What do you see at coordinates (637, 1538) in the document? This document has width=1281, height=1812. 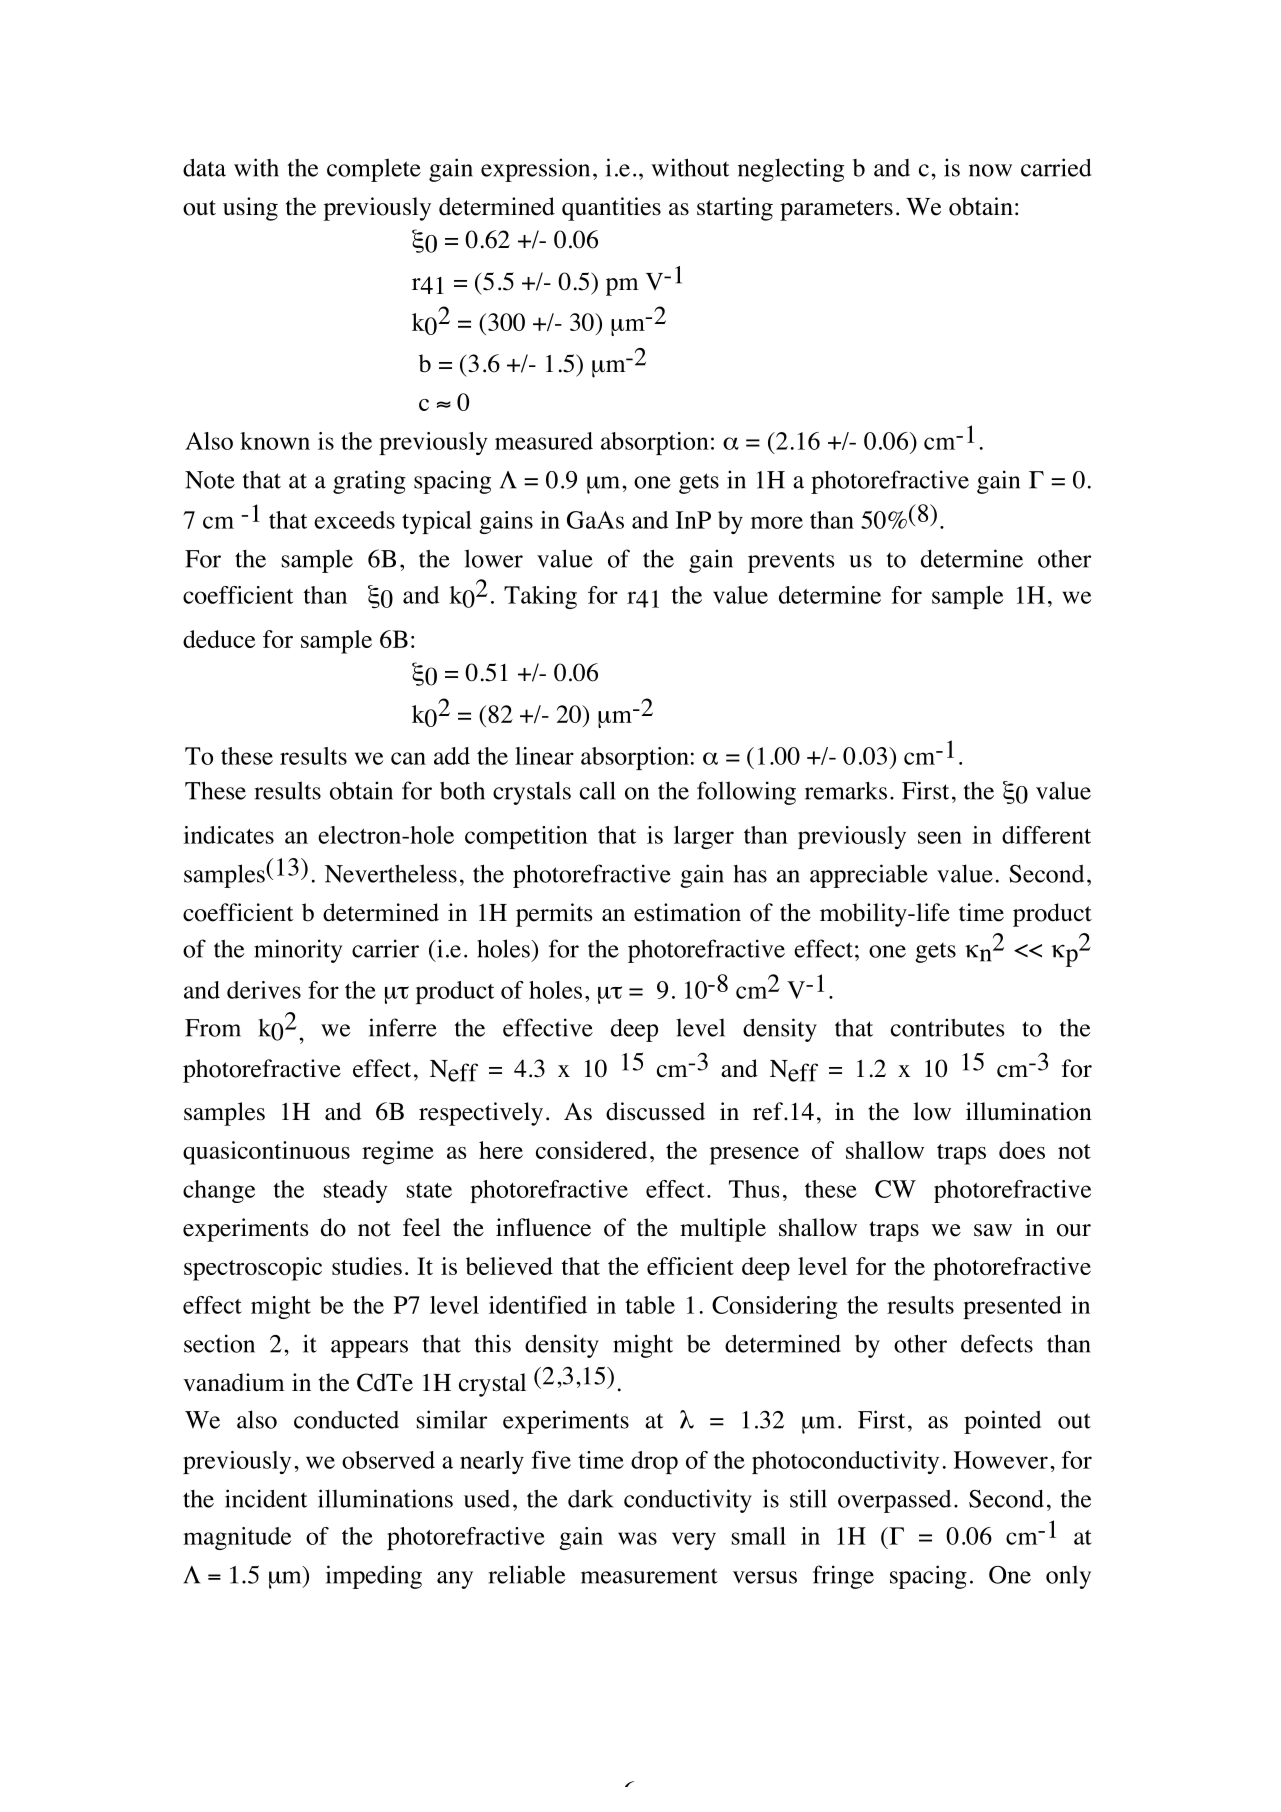 I see `was` at bounding box center [637, 1538].
